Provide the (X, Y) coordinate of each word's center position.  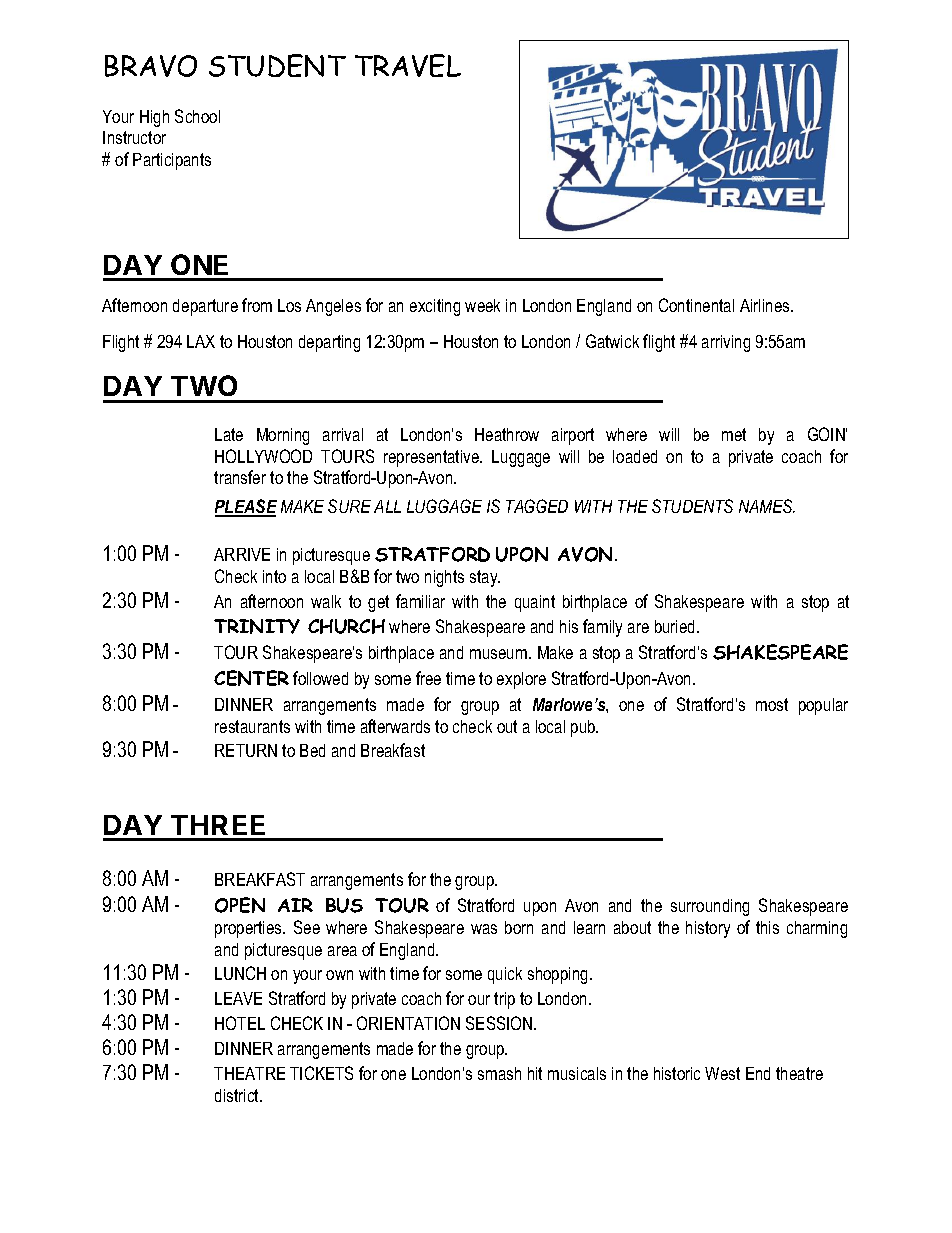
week (482, 305)
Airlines (766, 305)
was (484, 929)
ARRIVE (242, 554)
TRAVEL (408, 65)
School (197, 116)
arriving (726, 343)
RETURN (246, 750)
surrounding (710, 907)
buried (676, 626)
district (238, 1095)
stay (485, 578)
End (758, 1073)
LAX (201, 341)
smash (499, 1073)
